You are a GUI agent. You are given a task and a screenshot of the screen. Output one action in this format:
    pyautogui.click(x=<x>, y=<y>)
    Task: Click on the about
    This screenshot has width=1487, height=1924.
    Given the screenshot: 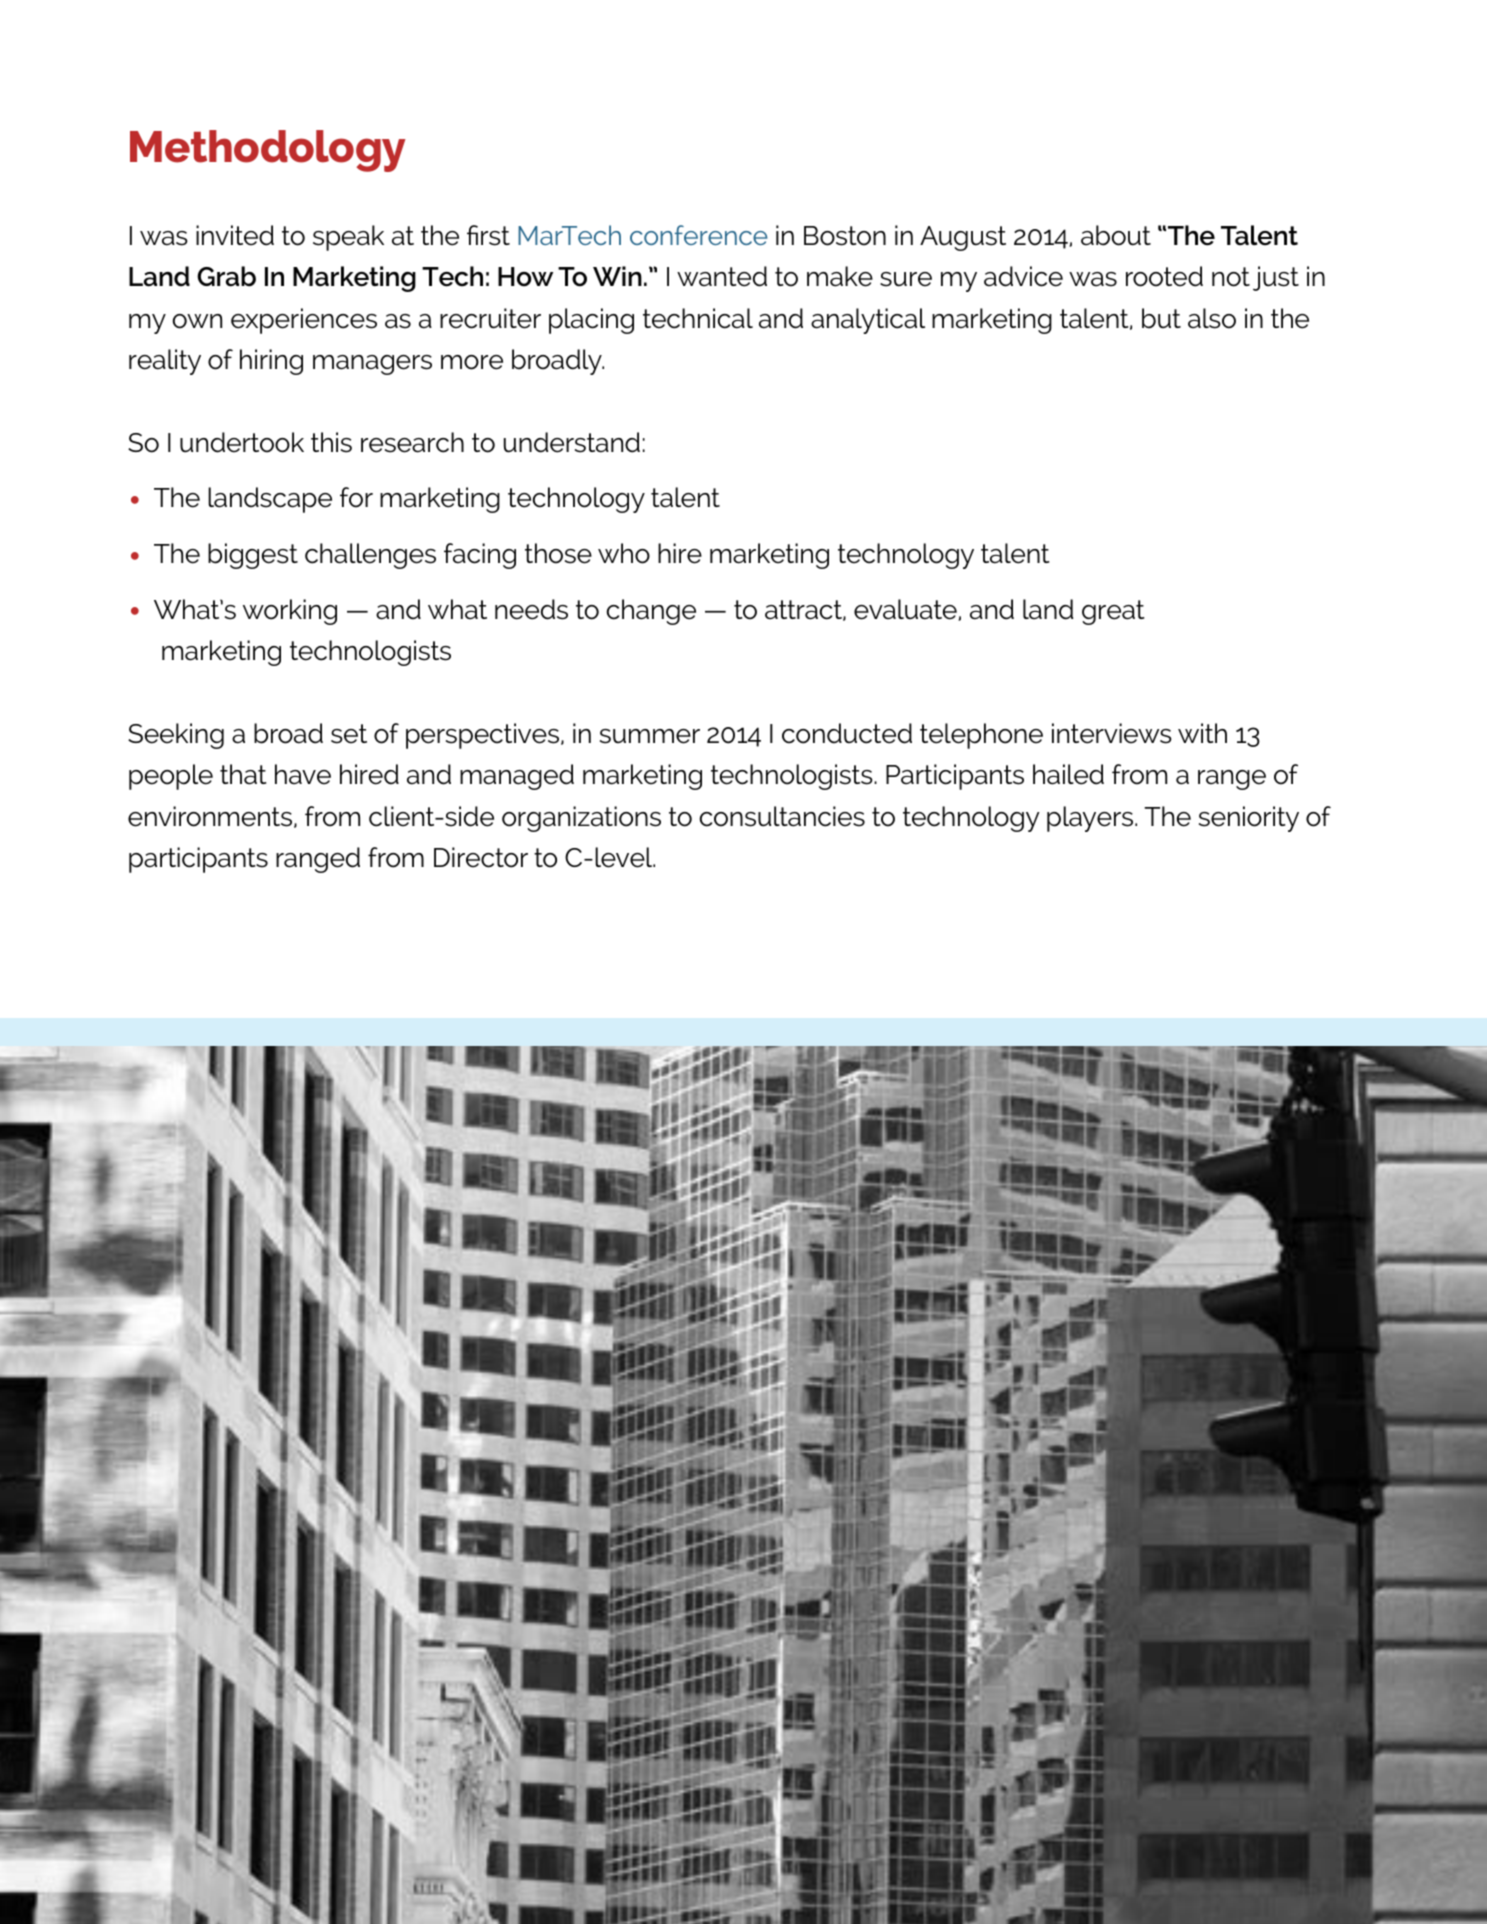 What is the action you would take?
    pyautogui.click(x=1116, y=235)
